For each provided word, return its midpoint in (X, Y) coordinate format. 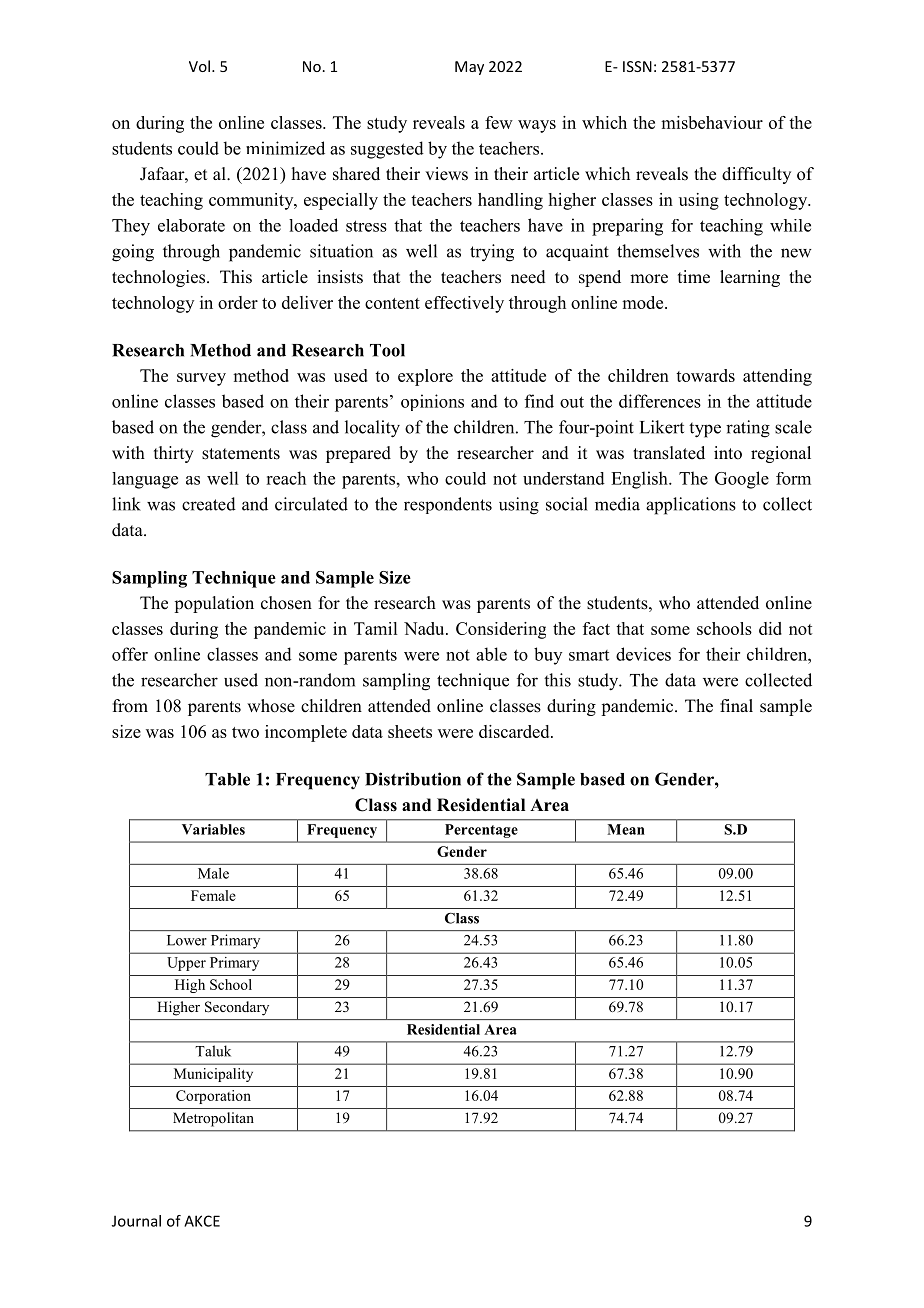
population (214, 604)
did (770, 628)
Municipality (213, 1075)
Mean (626, 829)
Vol (199, 66)
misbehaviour (712, 122)
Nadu (425, 628)
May (469, 68)
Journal (136, 1221)
